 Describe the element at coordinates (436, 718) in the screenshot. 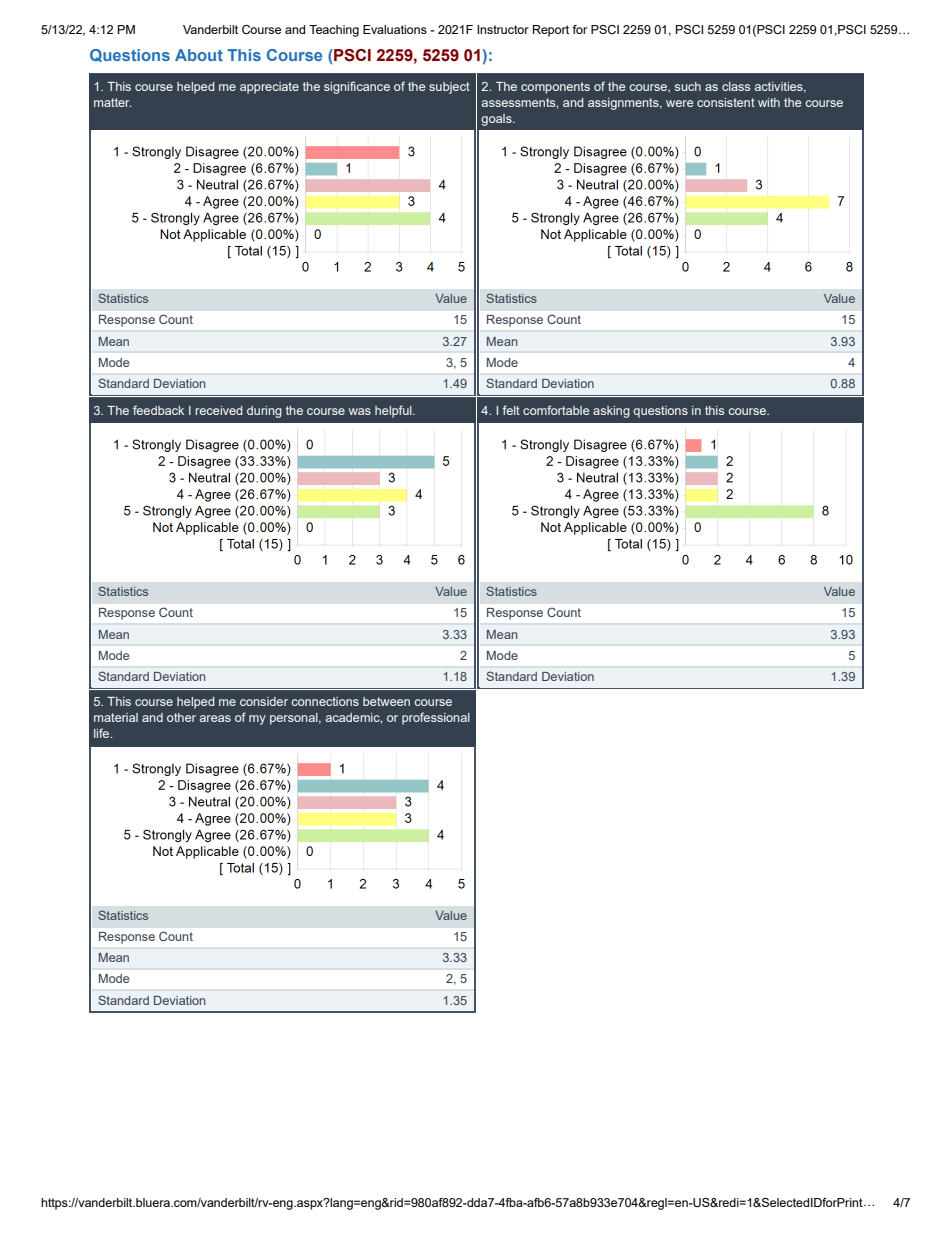

I see `professional` at that location.
